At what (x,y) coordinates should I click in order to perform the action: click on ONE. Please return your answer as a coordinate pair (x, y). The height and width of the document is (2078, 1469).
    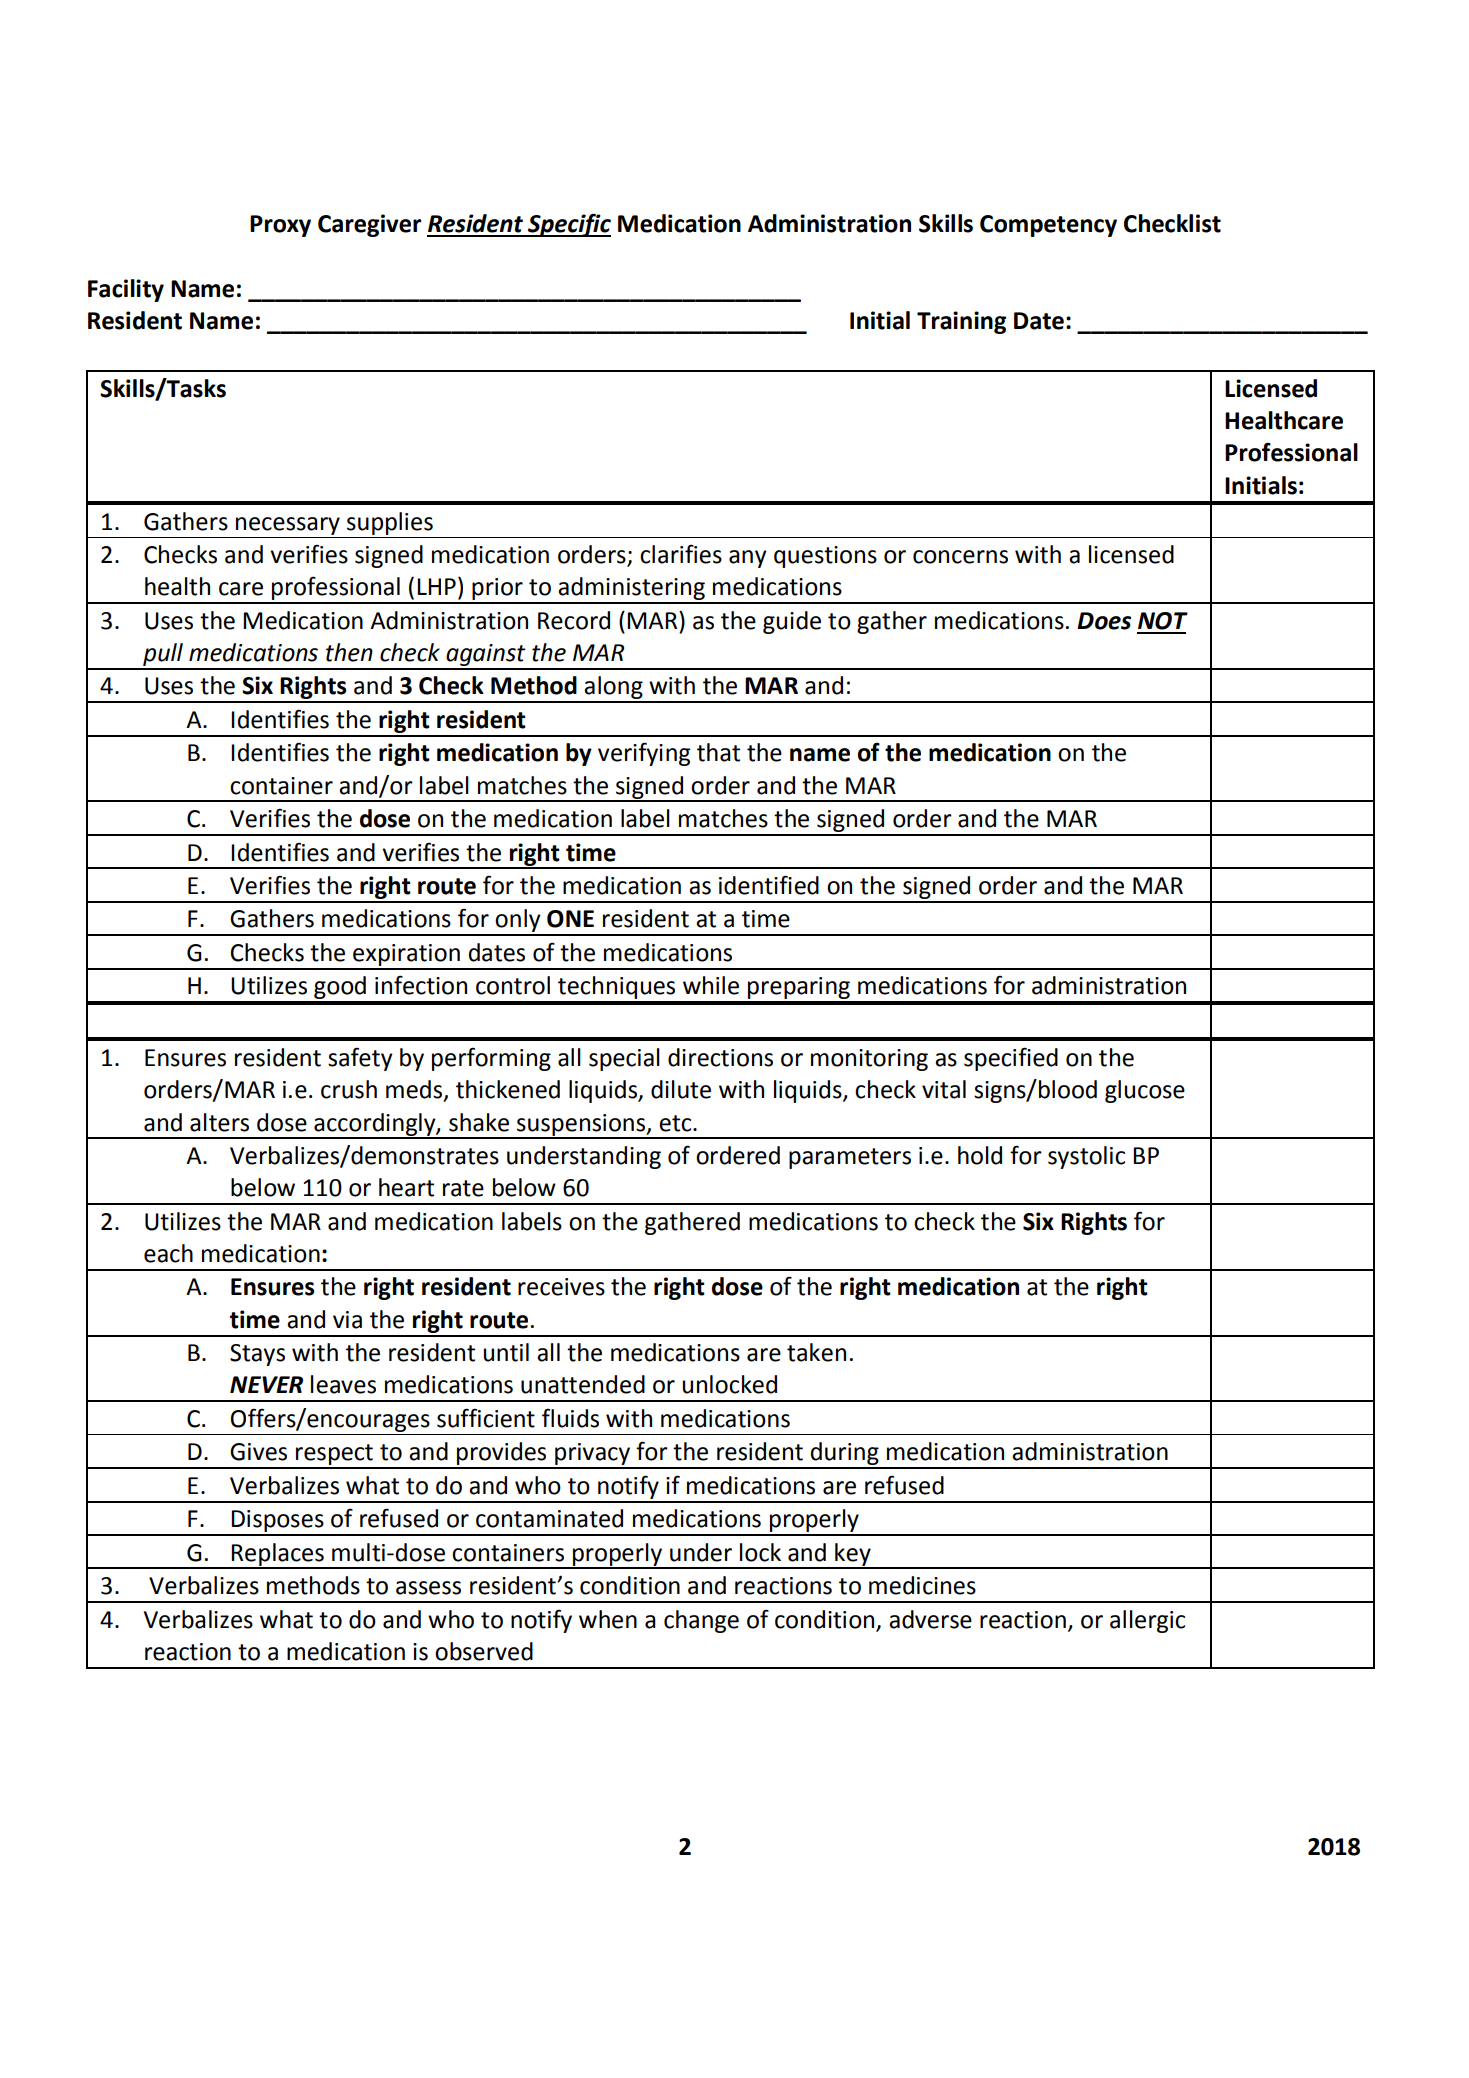
    Looking at the image, I should click on (570, 919).
